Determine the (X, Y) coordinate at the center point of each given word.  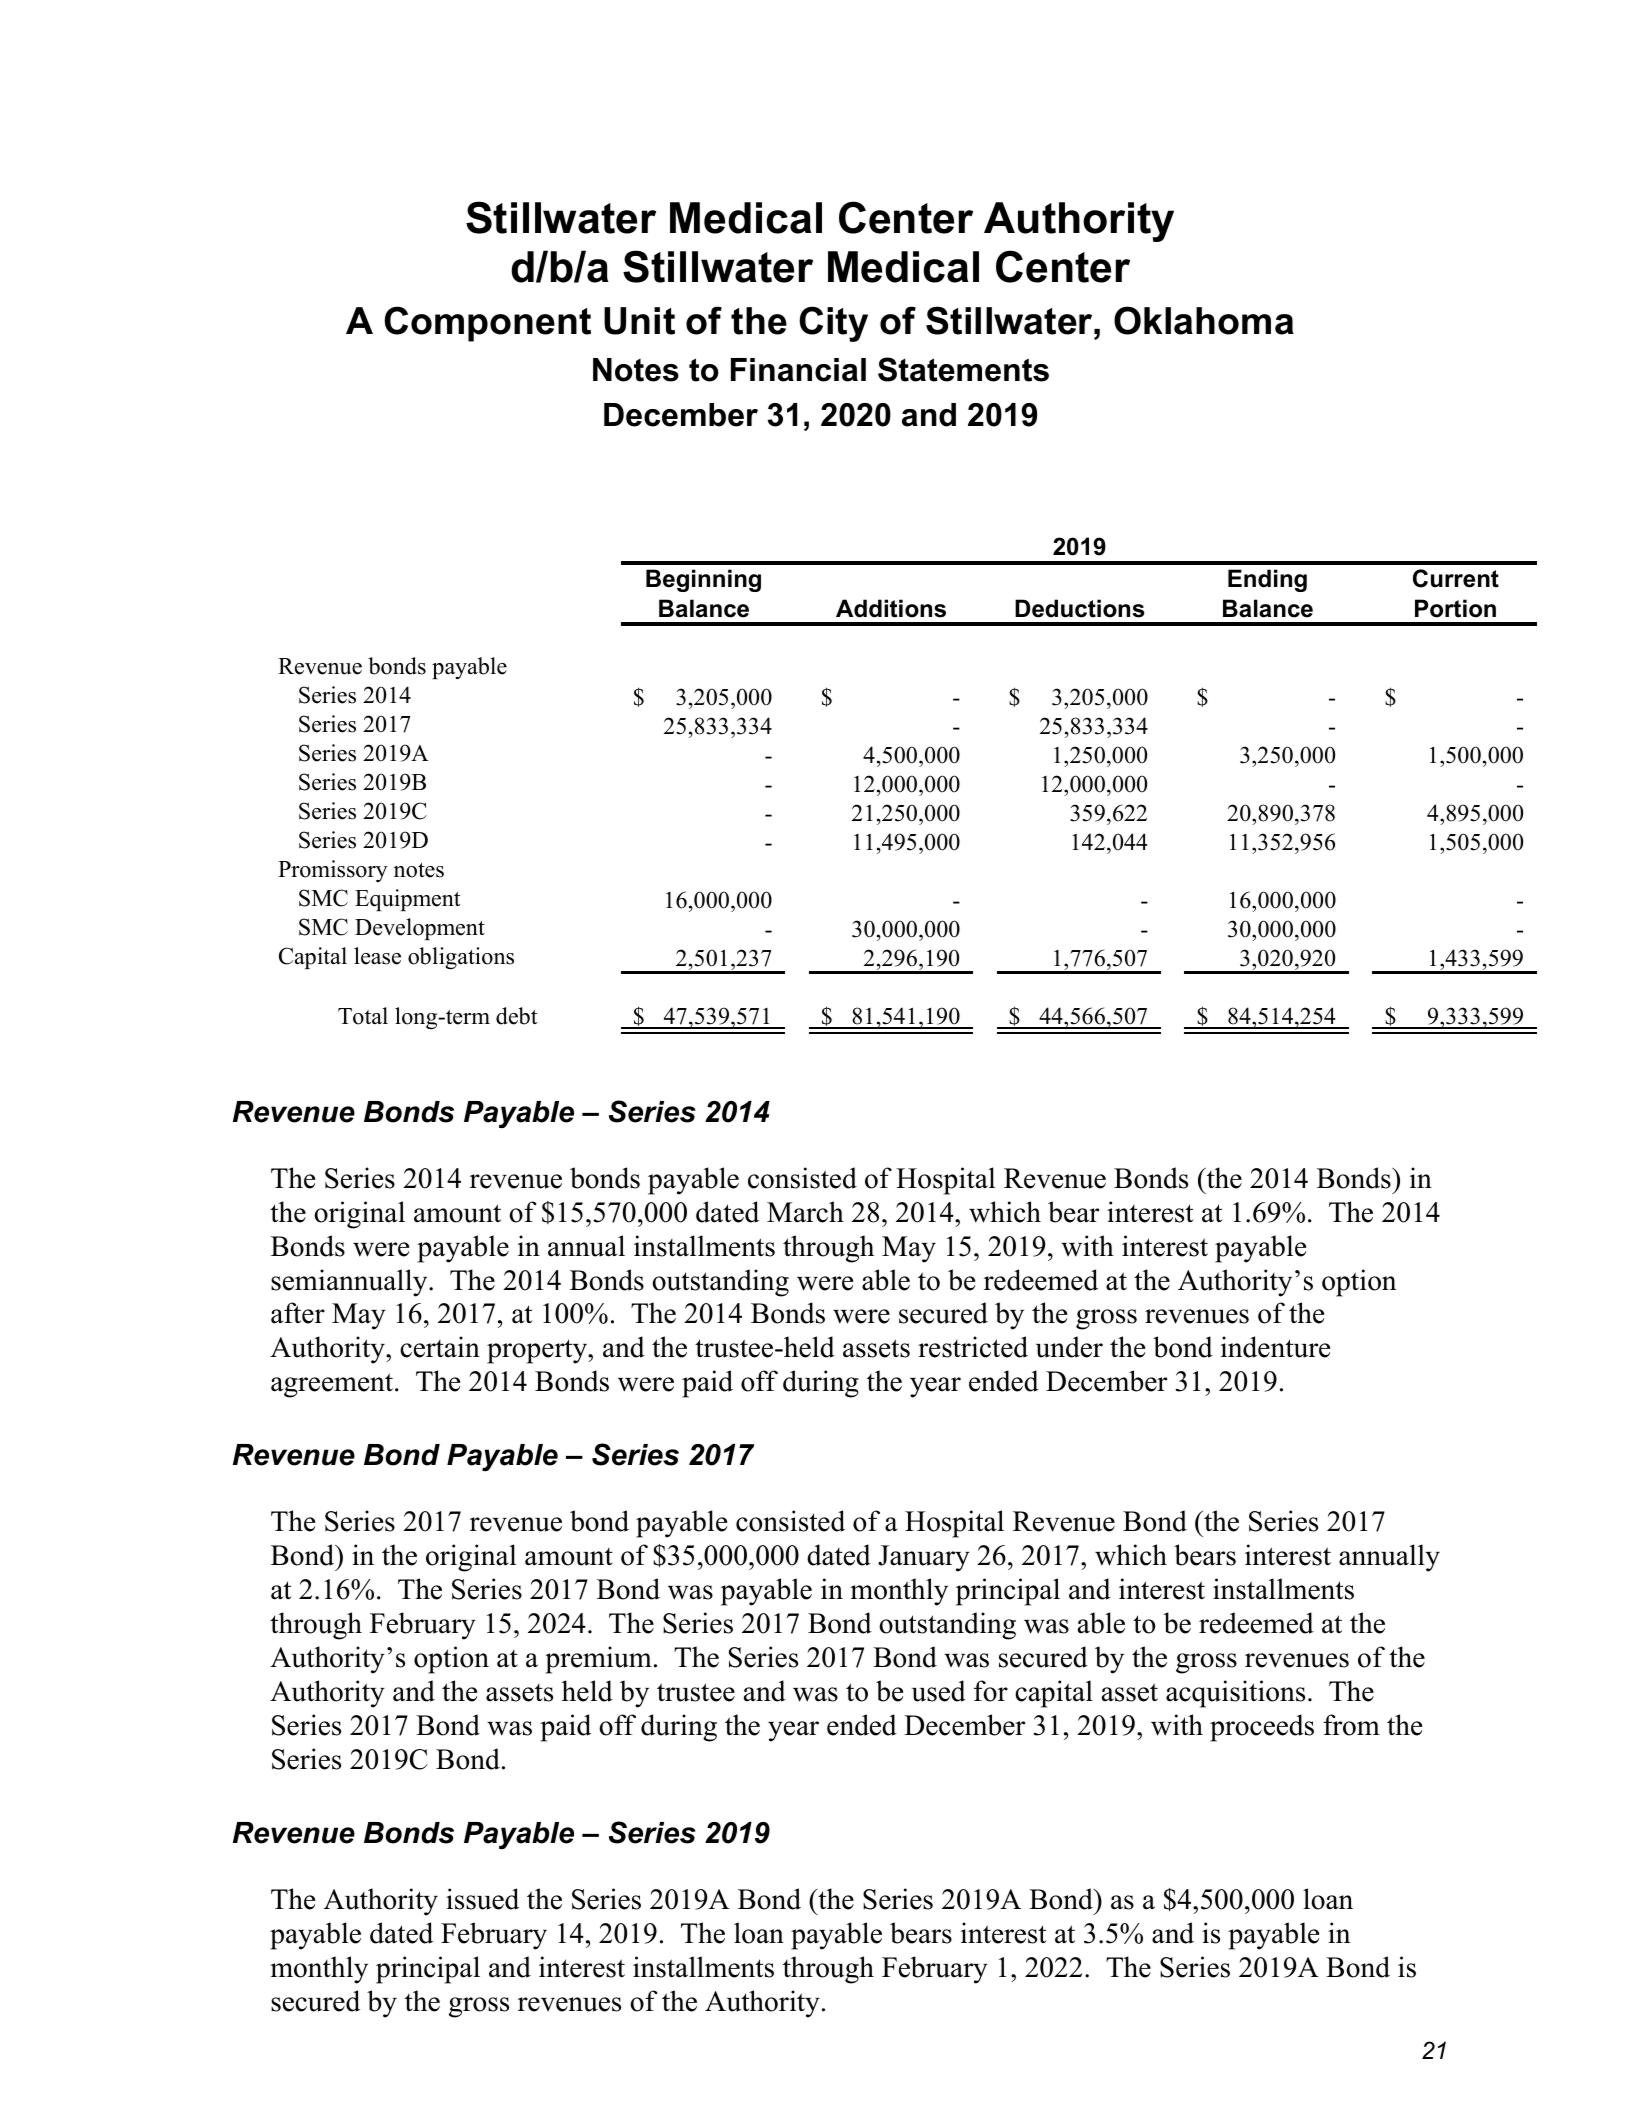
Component (487, 324)
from (1351, 1725)
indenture (1275, 1347)
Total (363, 1016)
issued (482, 1899)
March (805, 1212)
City (833, 324)
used (939, 1691)
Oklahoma (1204, 320)
